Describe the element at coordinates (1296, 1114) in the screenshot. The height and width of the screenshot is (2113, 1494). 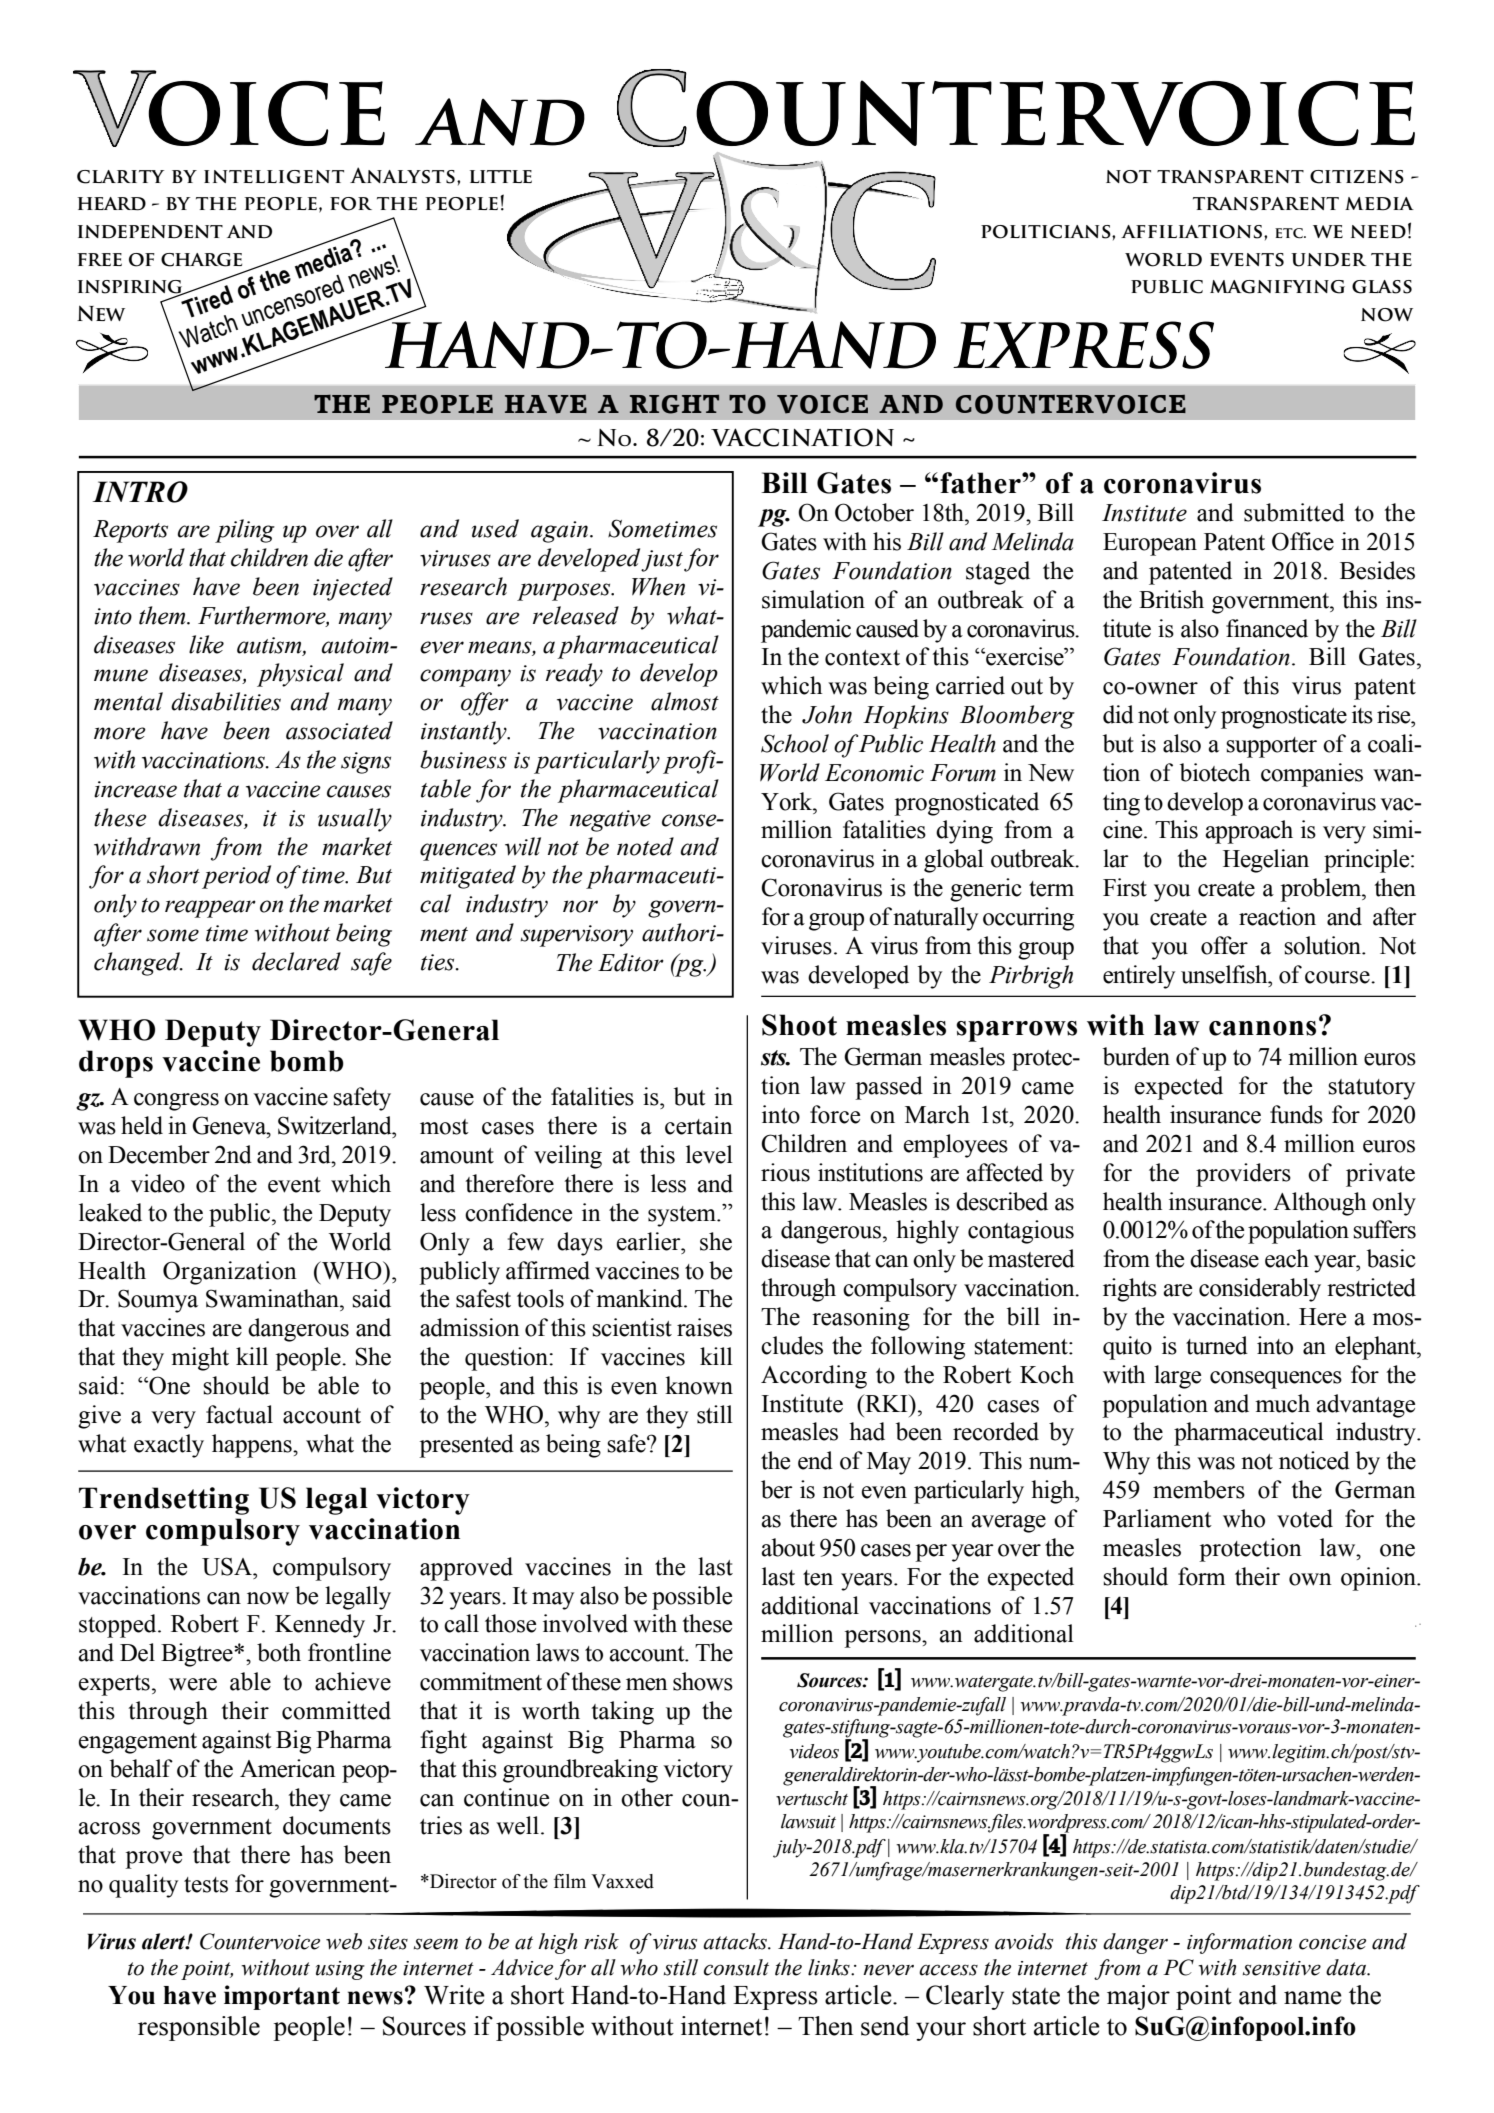
I see `funds` at that location.
